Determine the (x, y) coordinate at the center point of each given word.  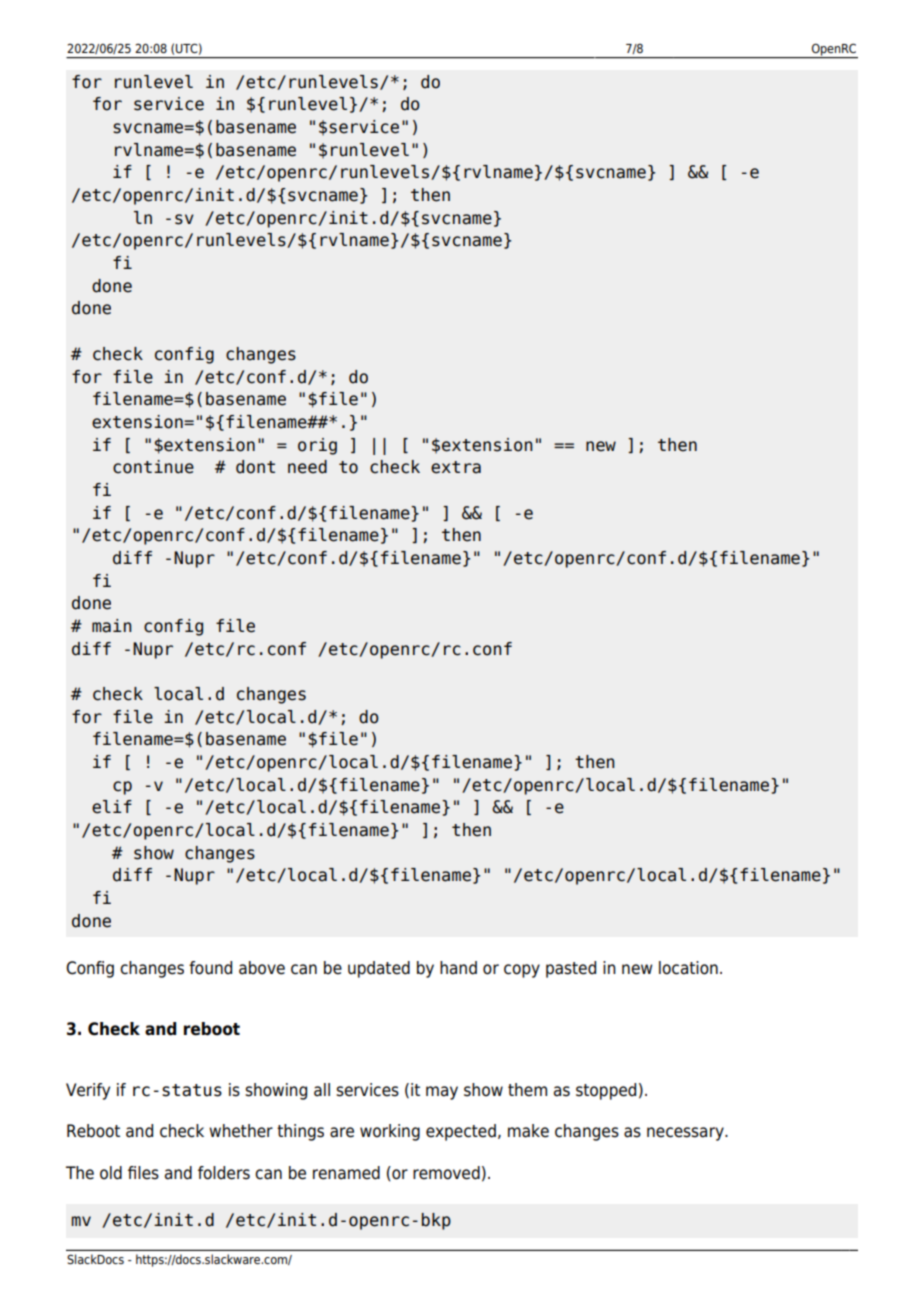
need (307, 467)
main (112, 626)
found (210, 968)
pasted (571, 969)
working (390, 1132)
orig (317, 446)
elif (112, 807)
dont (255, 467)
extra (456, 467)
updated (379, 969)
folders (224, 1173)
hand (458, 968)
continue (153, 467)
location (688, 968)
